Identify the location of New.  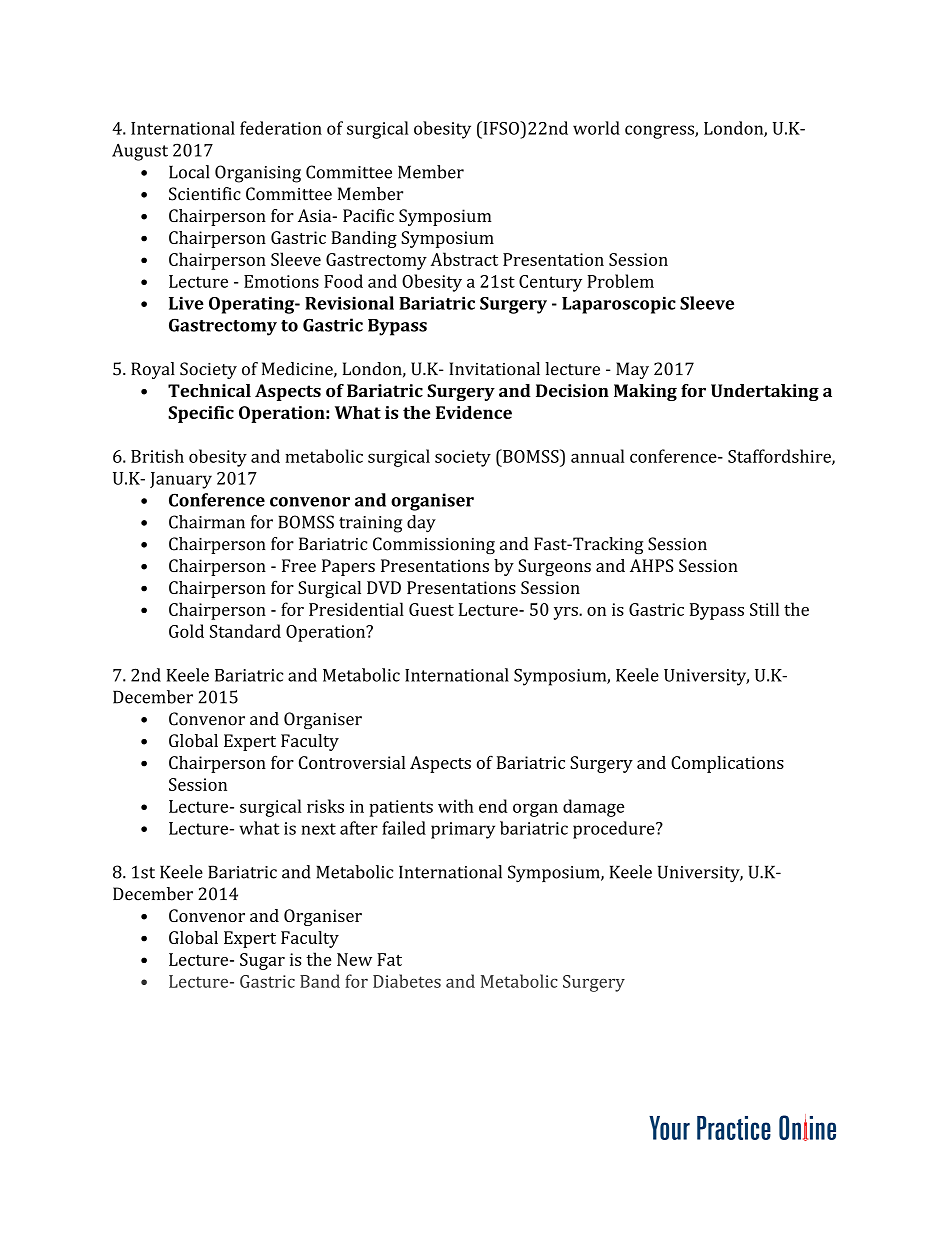
(354, 959).
